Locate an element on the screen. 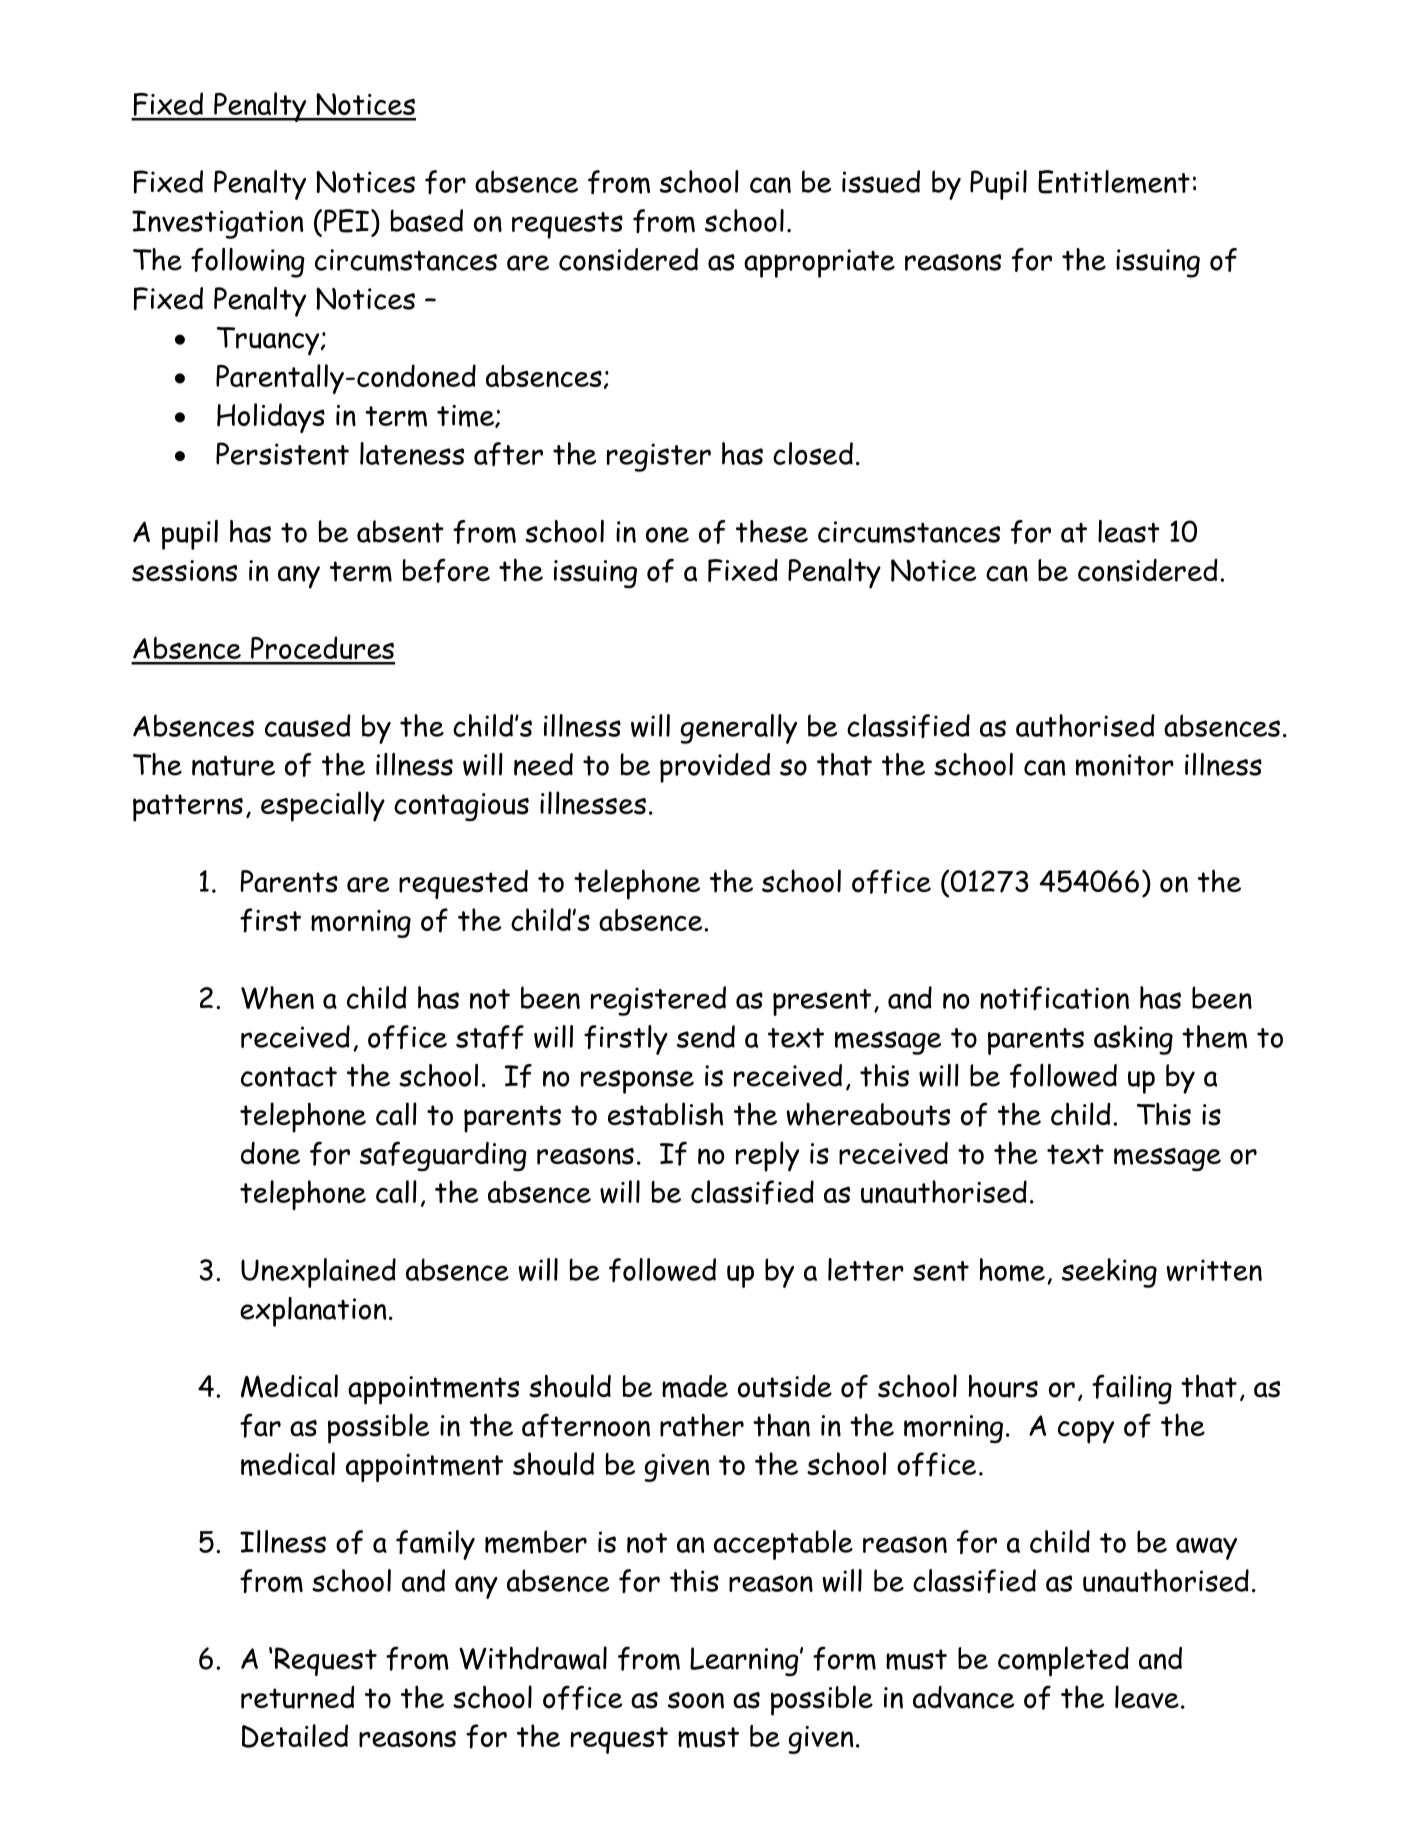 Image resolution: width=1422 pixels, height=1840 pixels. appropriate is located at coordinates (819, 263).
